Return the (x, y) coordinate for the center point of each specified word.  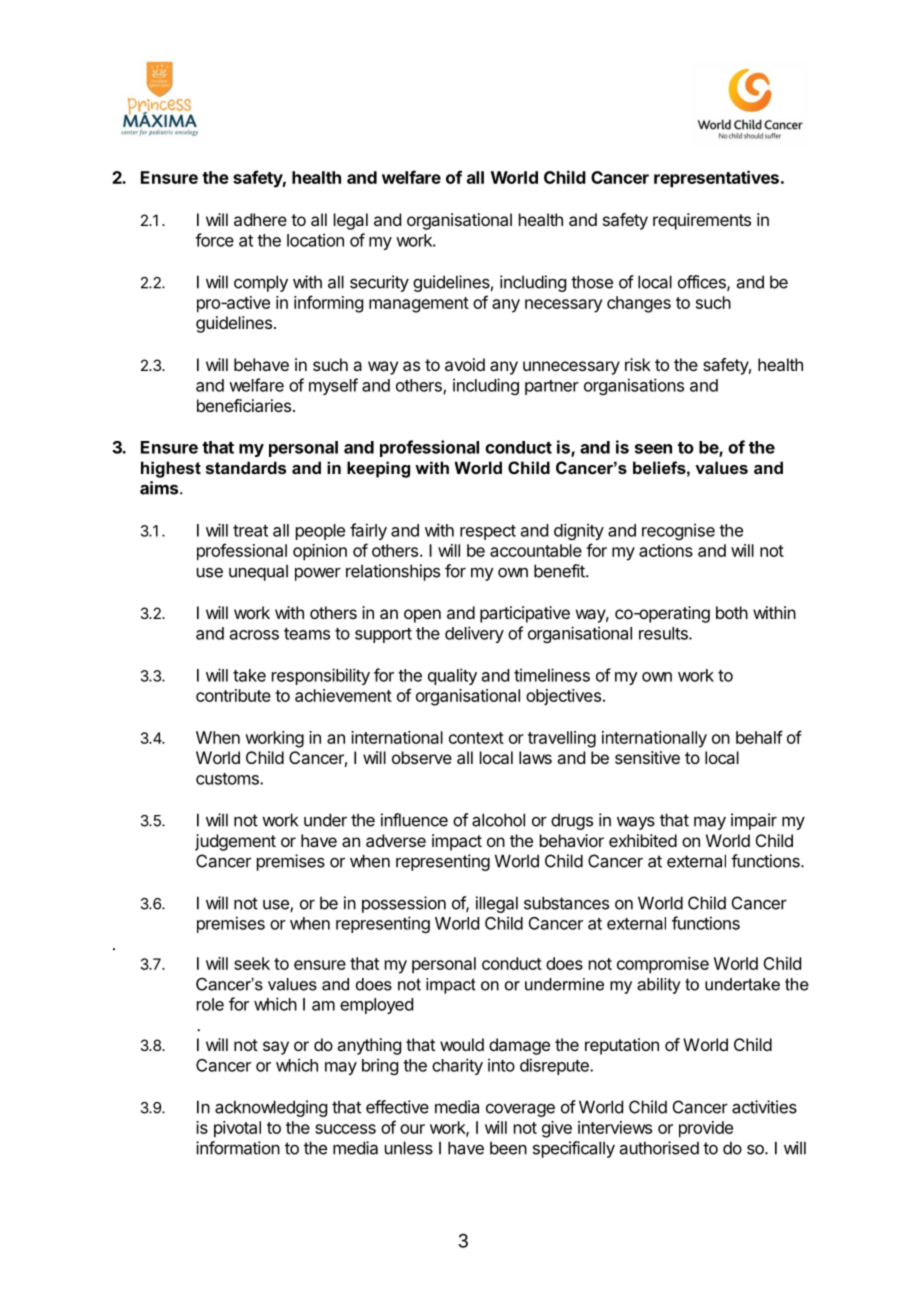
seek (252, 963)
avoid (465, 364)
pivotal (237, 1129)
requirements (702, 221)
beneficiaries (244, 405)
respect (488, 532)
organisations (634, 386)
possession (404, 904)
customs (228, 779)
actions (666, 550)
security (379, 283)
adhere (260, 219)
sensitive (647, 757)
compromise (663, 965)
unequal (258, 572)
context (476, 738)
